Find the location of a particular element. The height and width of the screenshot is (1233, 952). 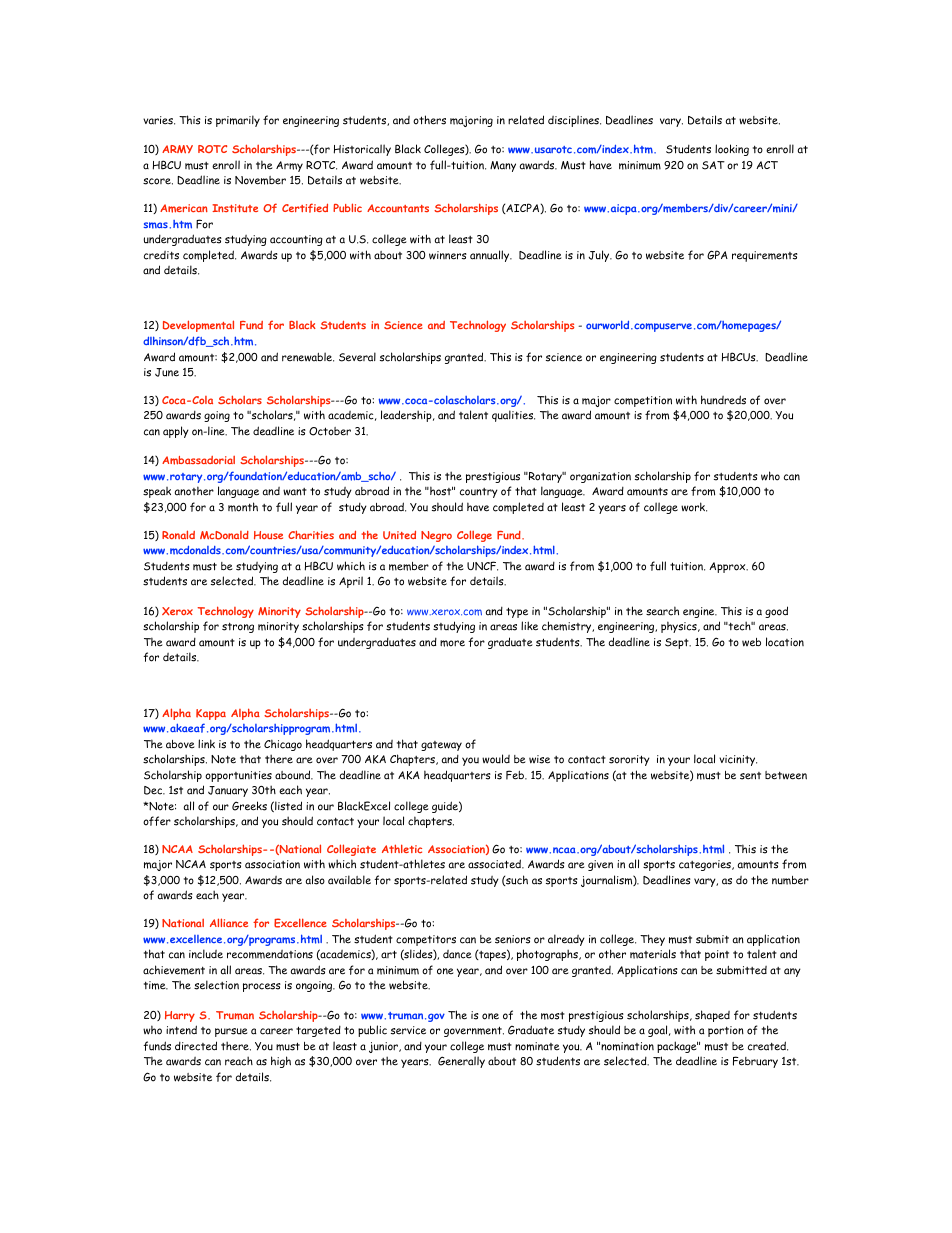

Approx is located at coordinates (728, 567).
